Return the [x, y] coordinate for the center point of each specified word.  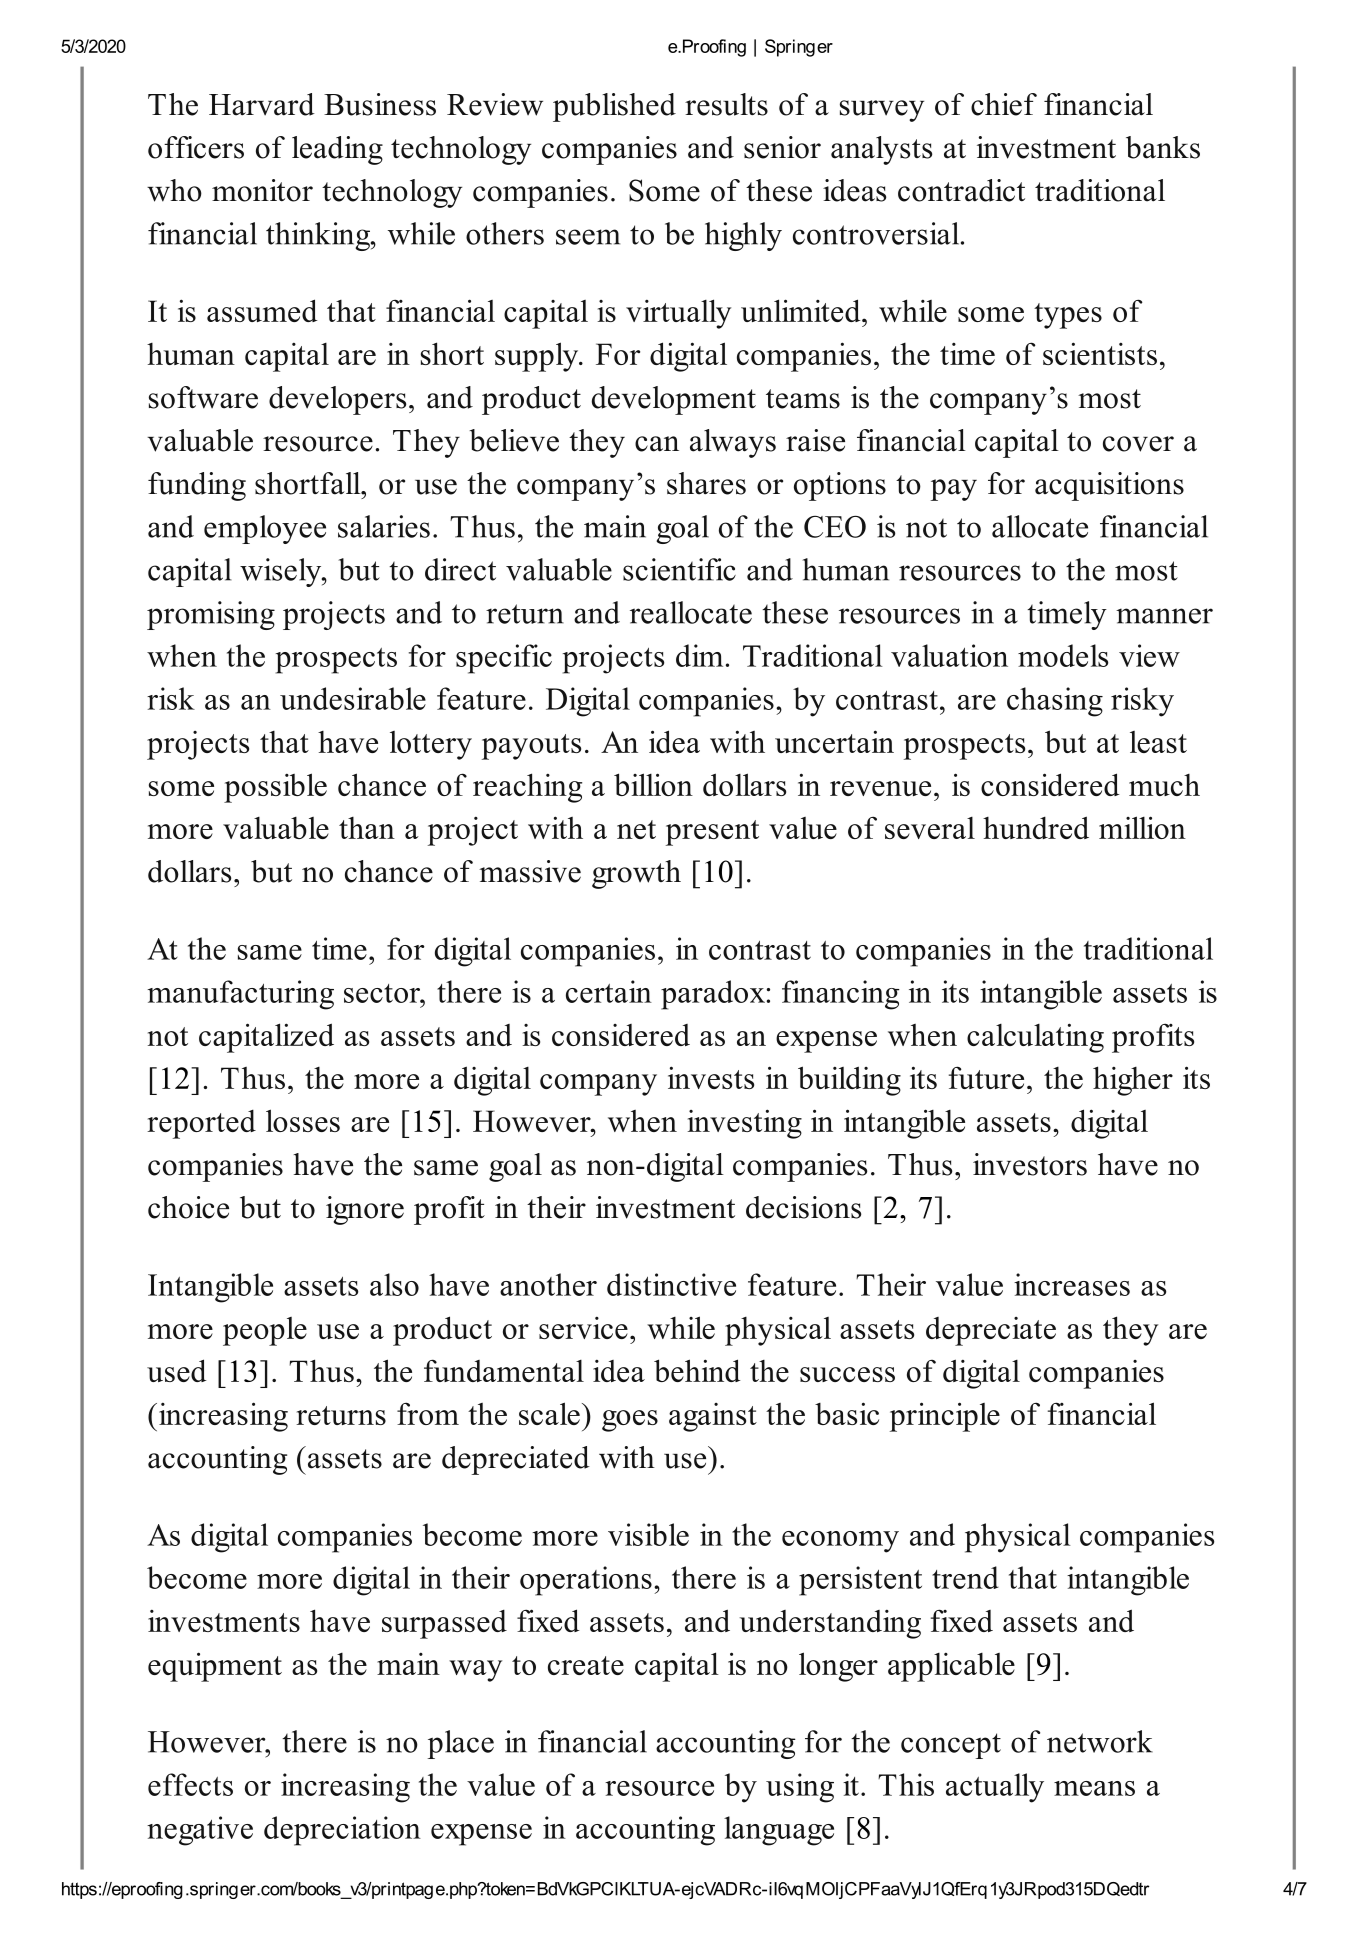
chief [1004, 104]
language [779, 1831]
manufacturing [241, 995]
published [614, 107]
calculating [1035, 1038]
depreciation [342, 1831]
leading [337, 150]
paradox [714, 995]
